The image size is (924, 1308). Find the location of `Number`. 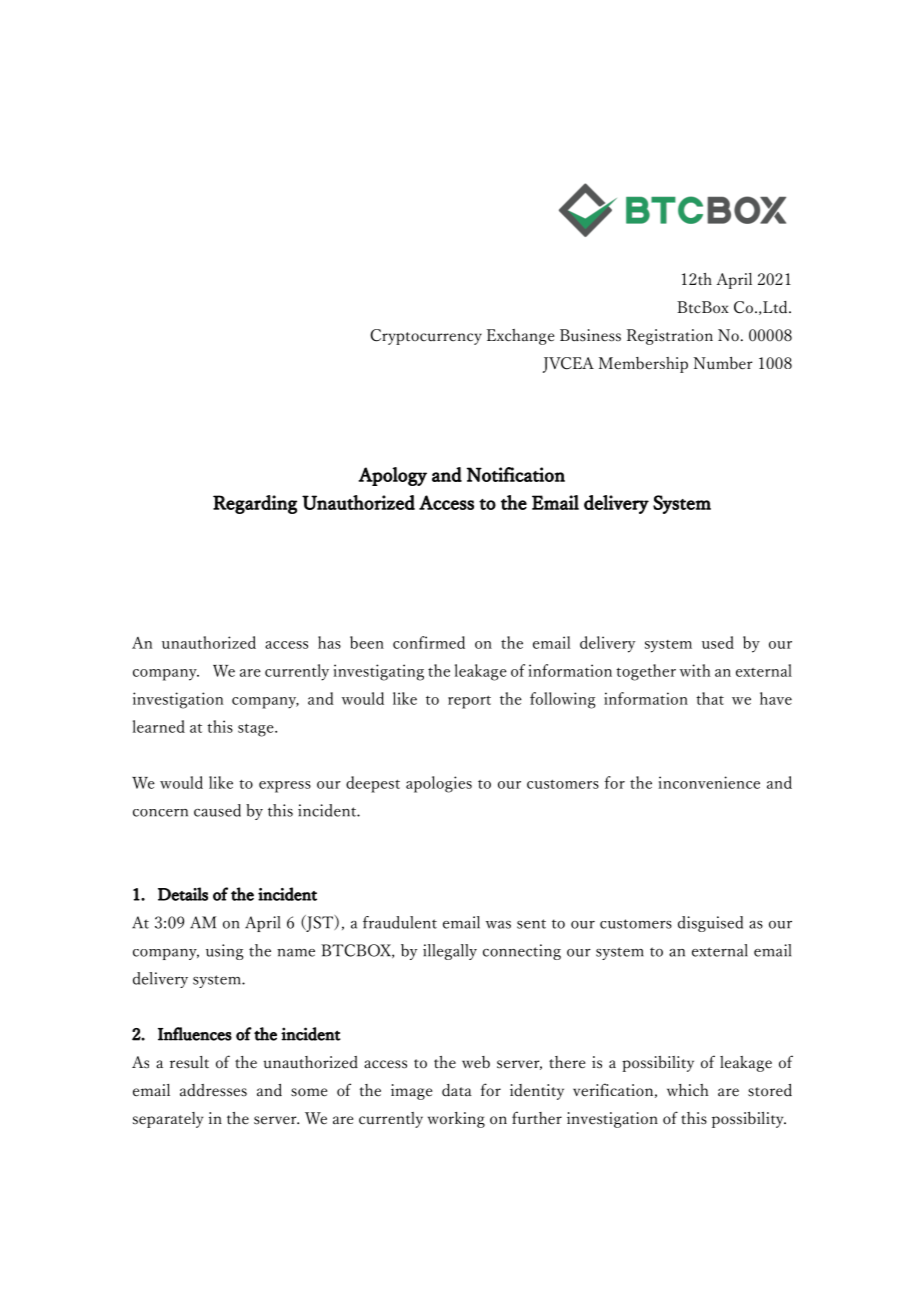

Number is located at coordinates (723, 363).
